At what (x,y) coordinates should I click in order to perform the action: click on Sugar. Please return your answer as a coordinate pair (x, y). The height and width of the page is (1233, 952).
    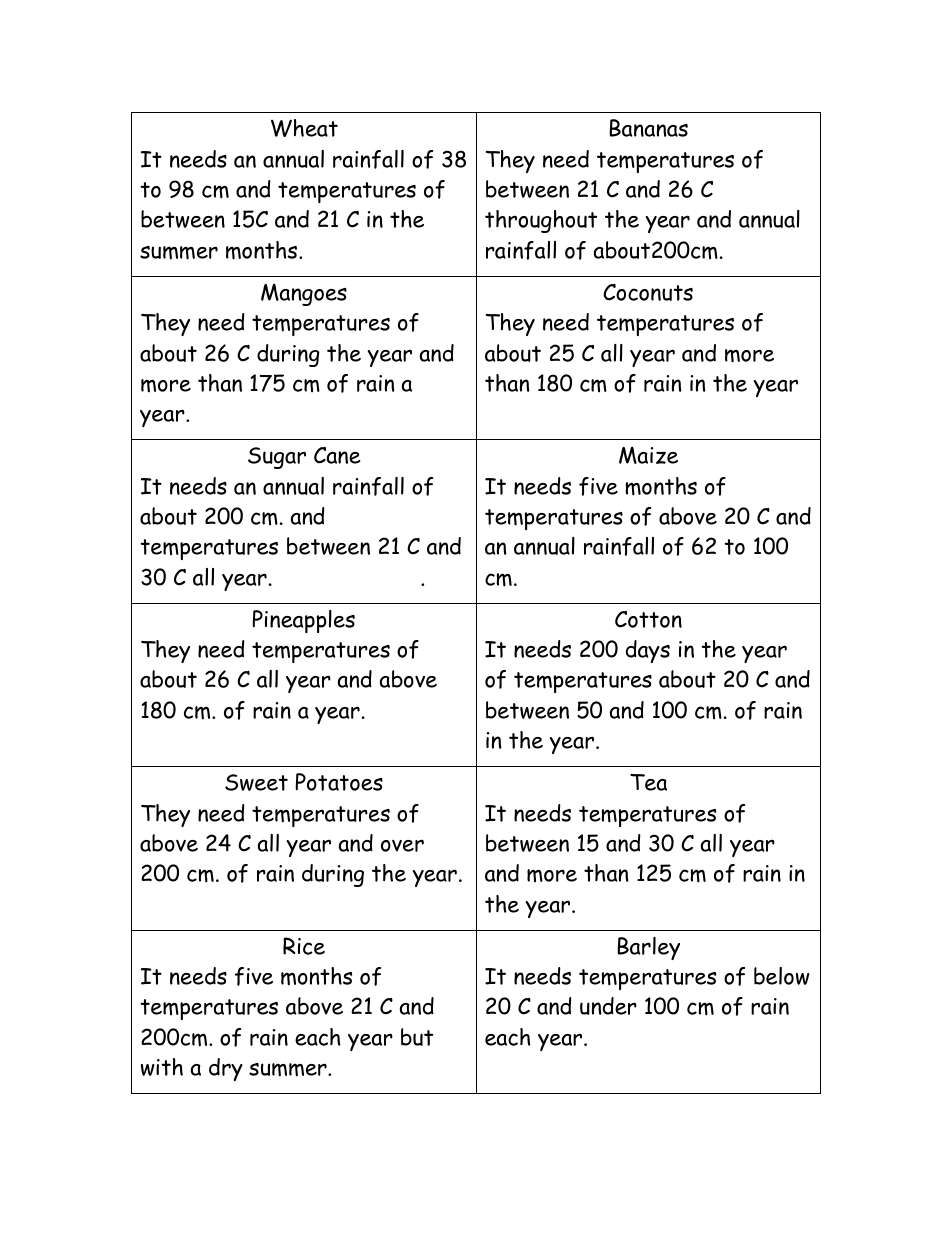
    Looking at the image, I should click on (277, 458).
